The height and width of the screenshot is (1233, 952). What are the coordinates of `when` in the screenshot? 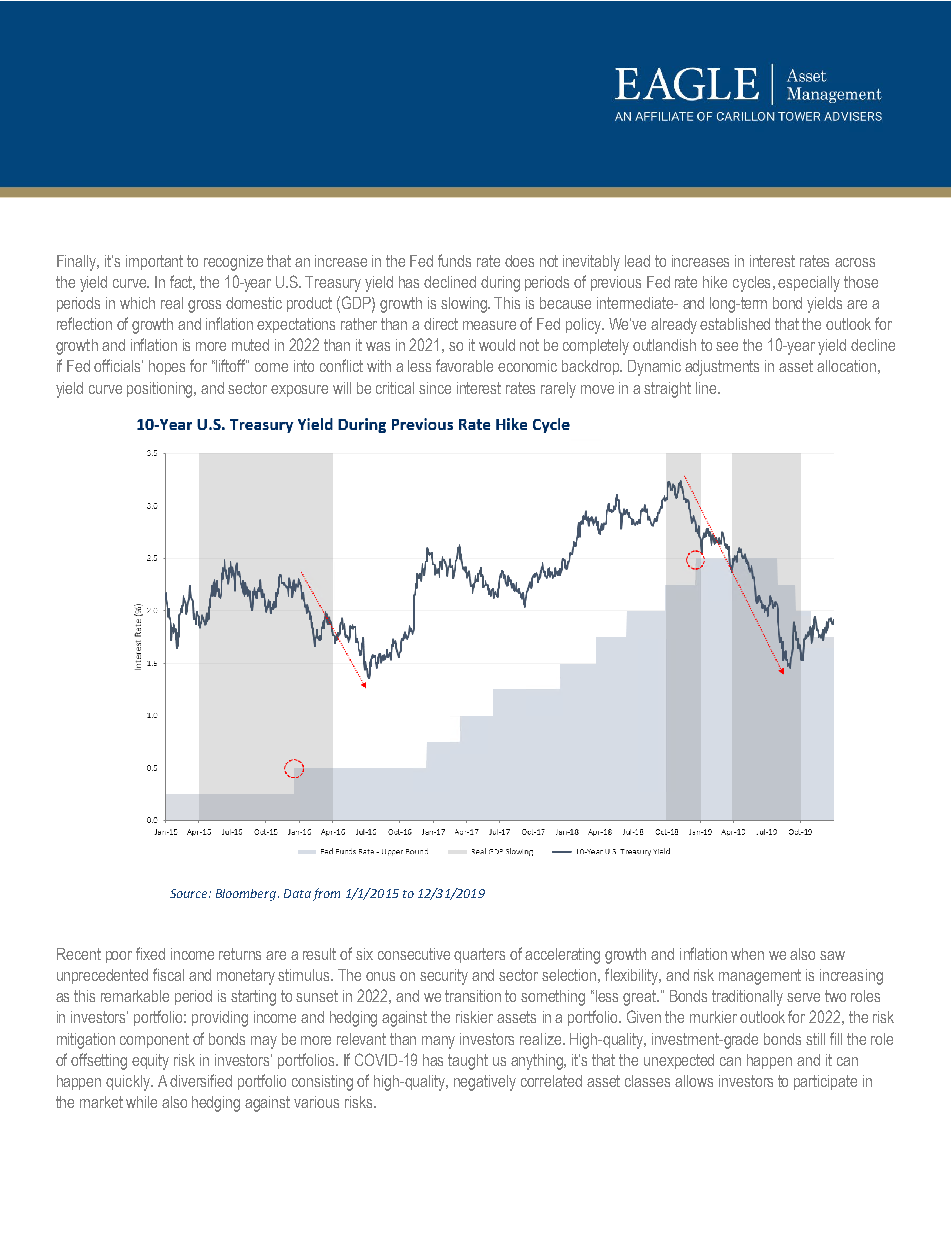 It's located at (747, 954).
